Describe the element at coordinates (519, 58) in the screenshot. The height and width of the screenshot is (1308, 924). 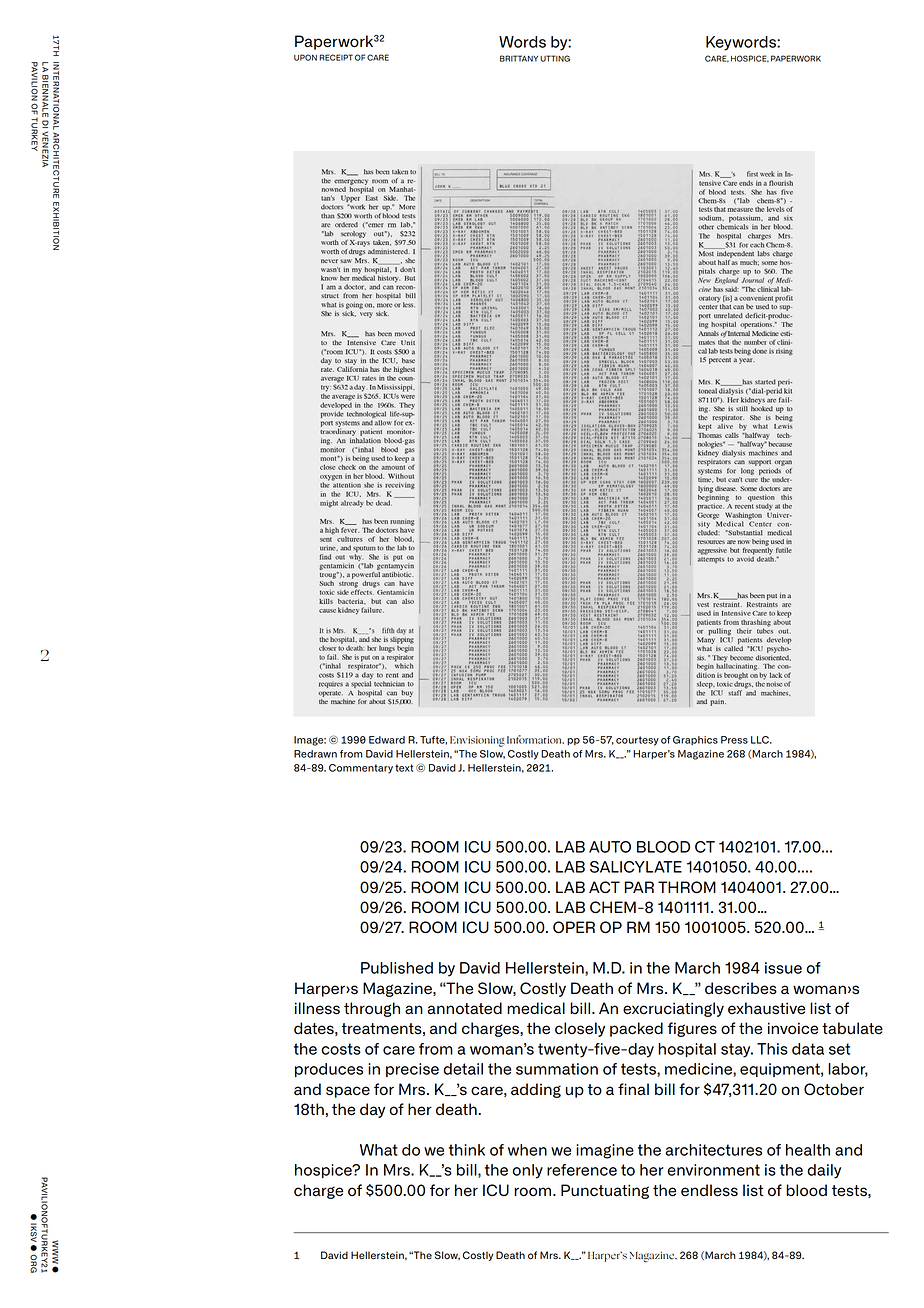
I see `BRITTANY` at that location.
